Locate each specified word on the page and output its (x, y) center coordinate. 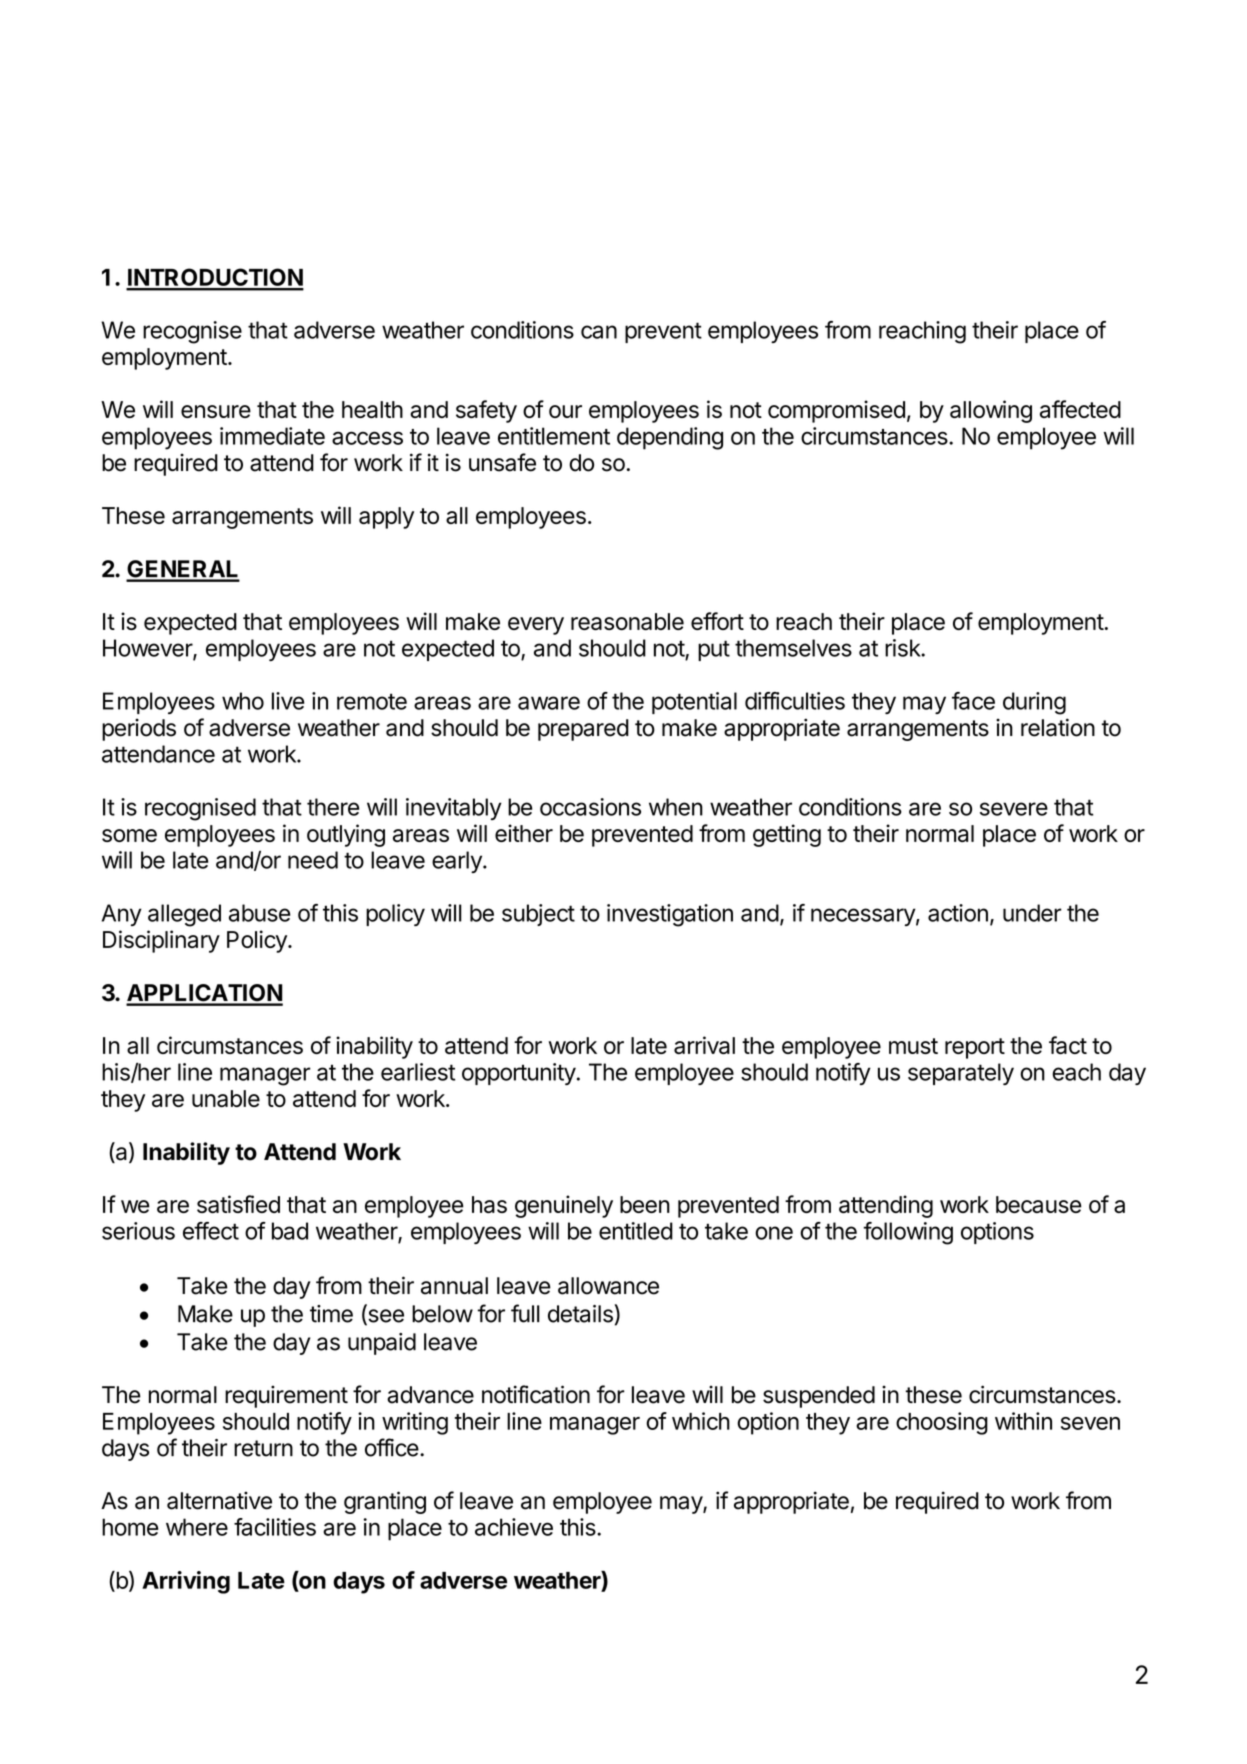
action (958, 913)
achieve (514, 1527)
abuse (259, 913)
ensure (216, 411)
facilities (275, 1527)
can (599, 332)
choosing (942, 1423)
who (243, 701)
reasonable (627, 621)
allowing (991, 411)
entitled (636, 1231)
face (973, 701)
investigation (670, 915)
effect (211, 1231)
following (908, 1233)
